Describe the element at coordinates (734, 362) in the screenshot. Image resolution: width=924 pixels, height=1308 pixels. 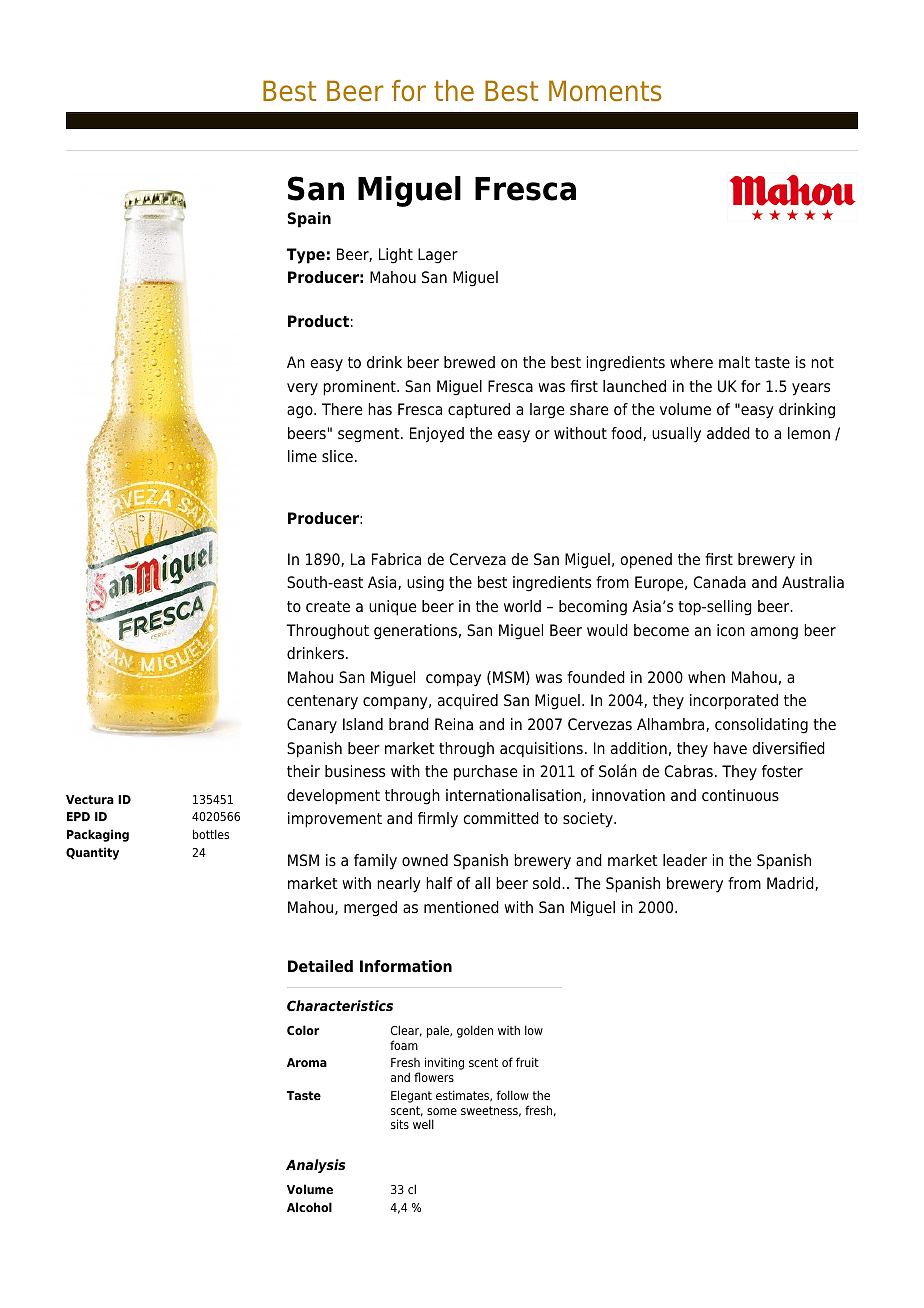
I see `malt` at that location.
